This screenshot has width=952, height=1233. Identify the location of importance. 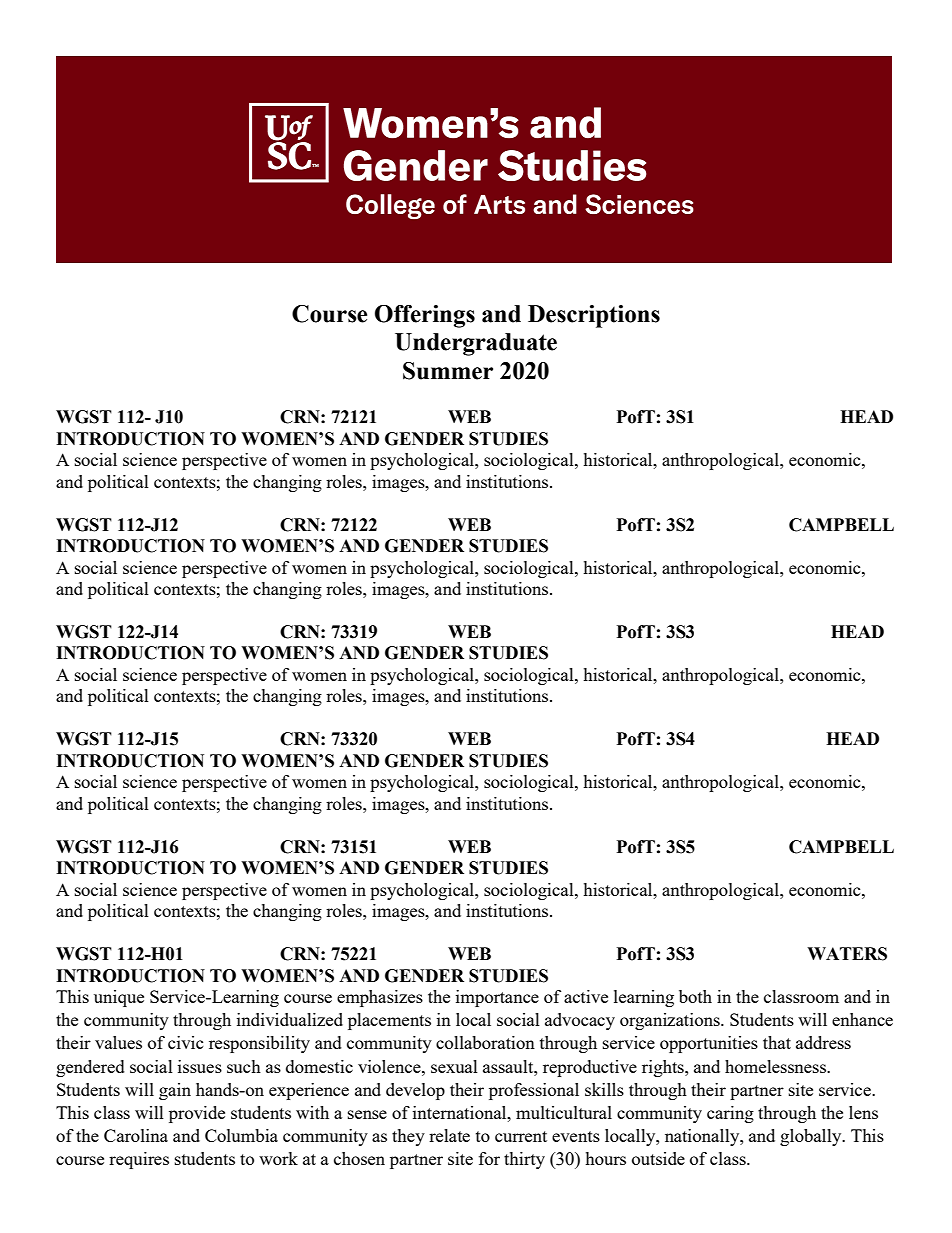
(497, 998).
